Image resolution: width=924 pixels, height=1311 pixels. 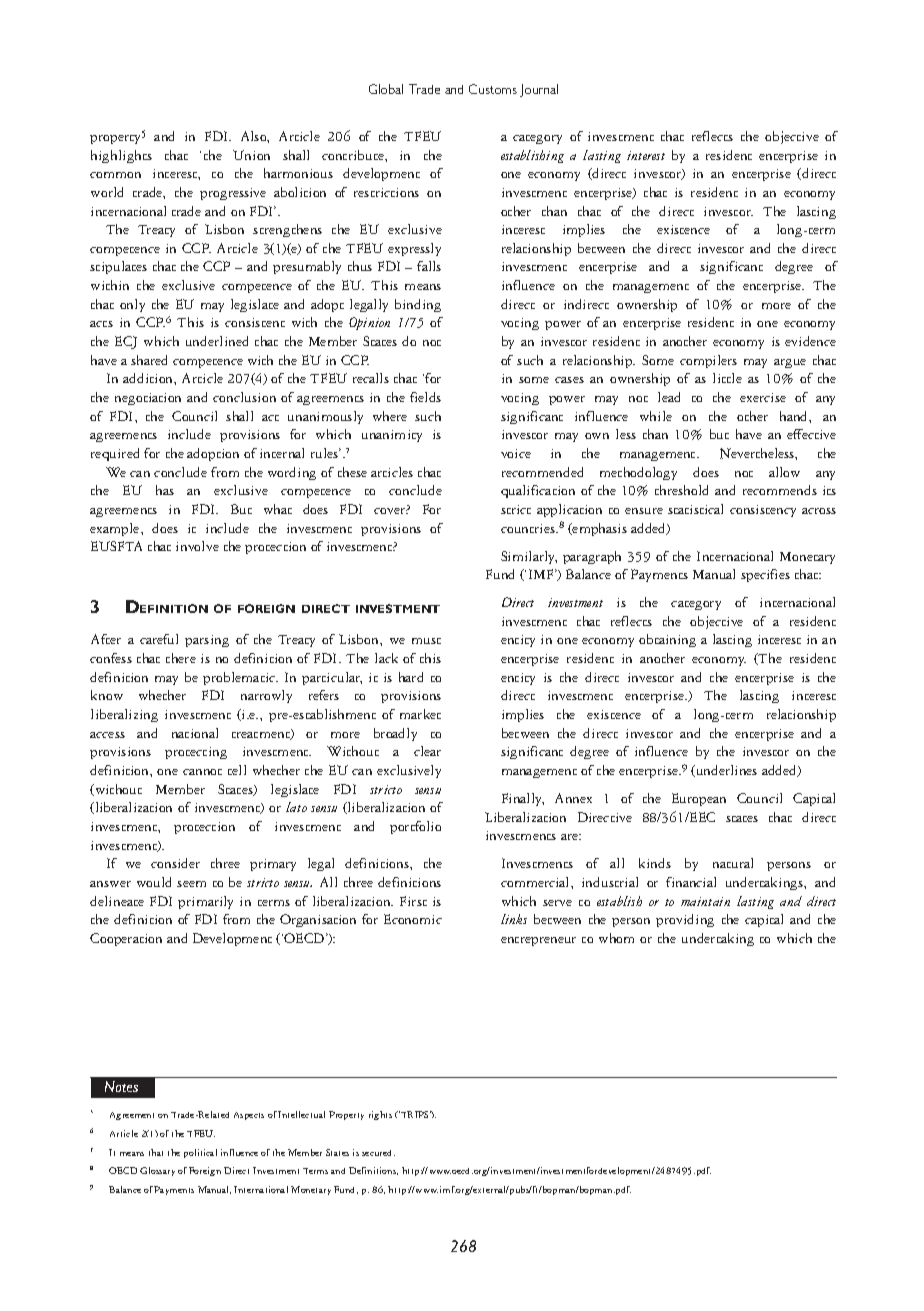 What do you see at coordinates (616, 938) in the page?
I see `whom` at bounding box center [616, 938].
